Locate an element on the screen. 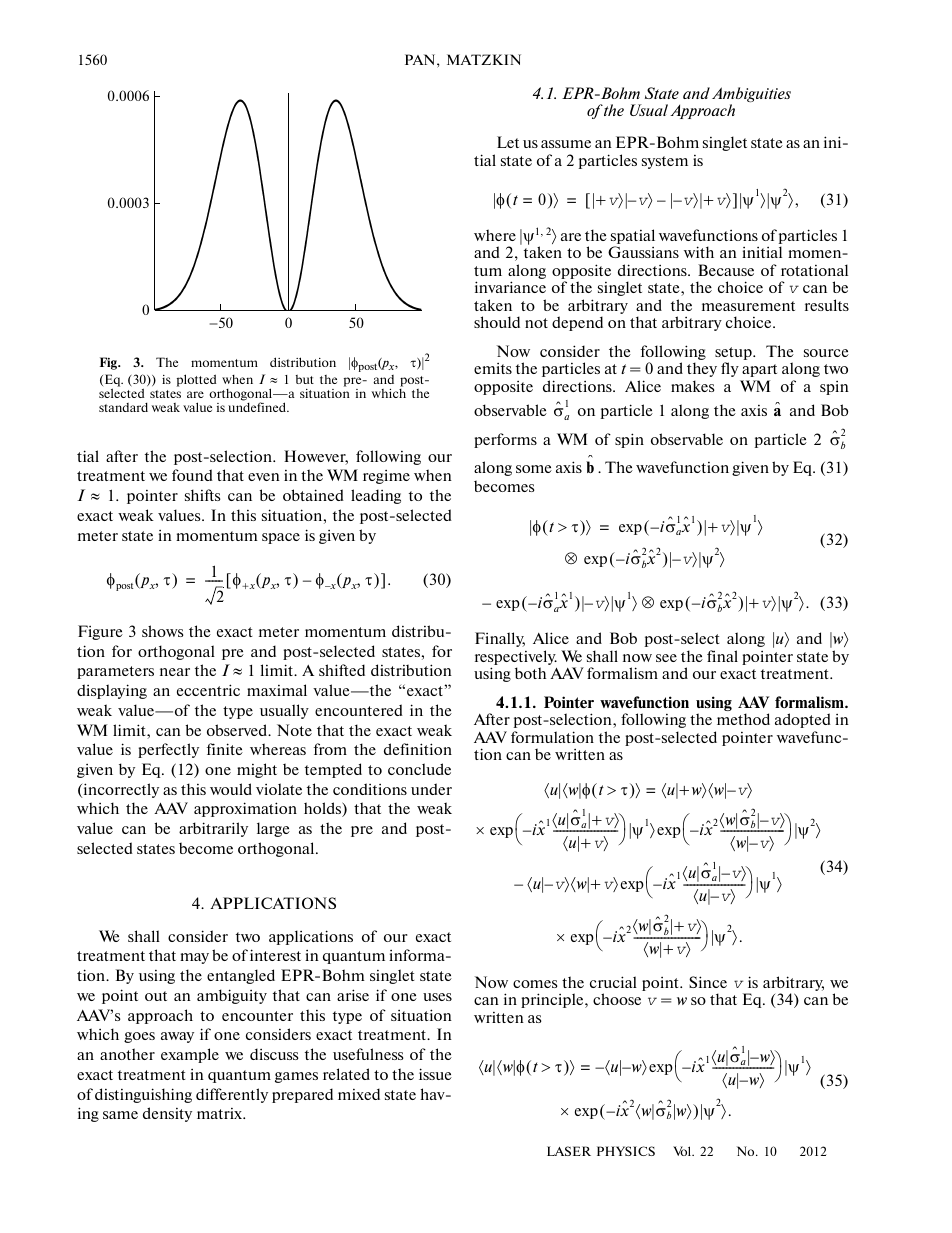 The image size is (952, 1233). Vol is located at coordinates (683, 1151).
